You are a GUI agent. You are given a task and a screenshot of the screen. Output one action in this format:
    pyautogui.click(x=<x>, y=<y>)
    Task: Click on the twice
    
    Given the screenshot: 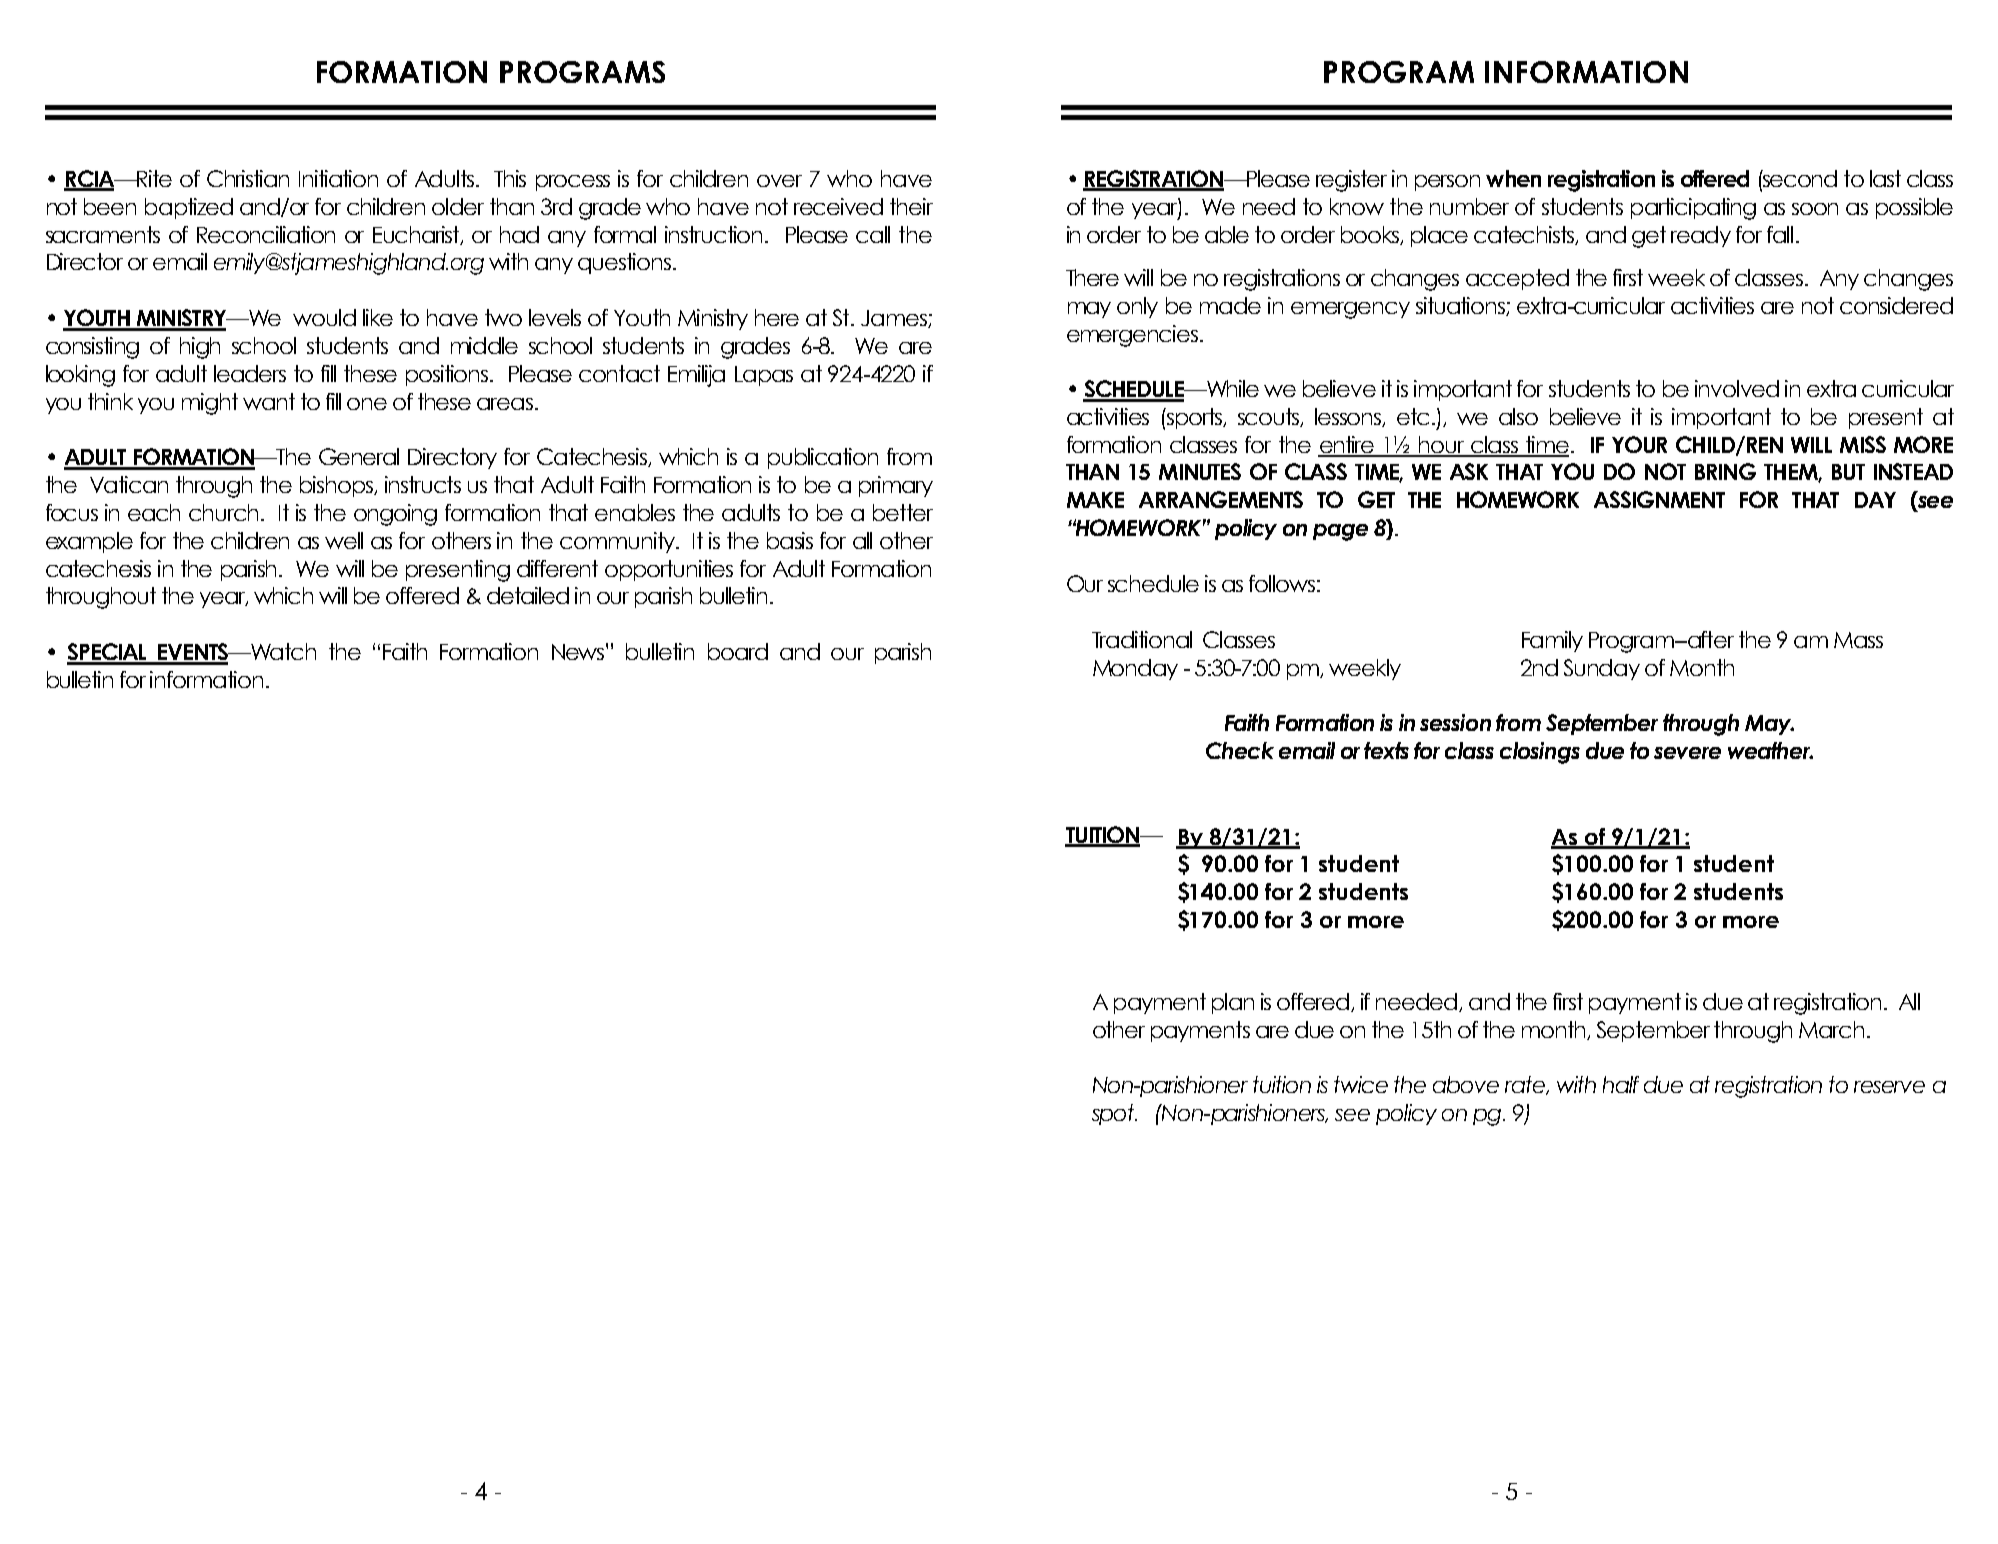 What is the action you would take?
    pyautogui.click(x=1361, y=1084)
